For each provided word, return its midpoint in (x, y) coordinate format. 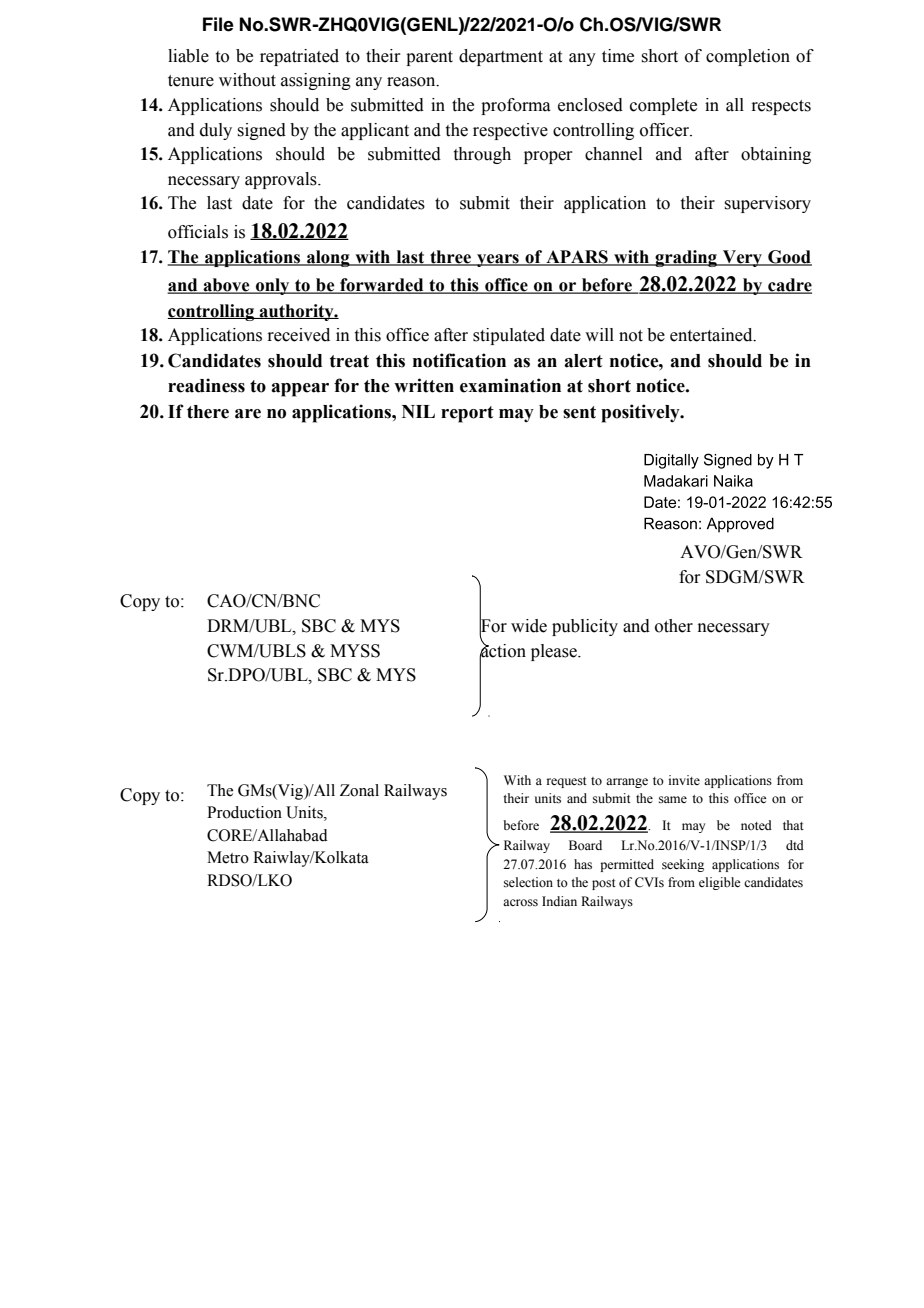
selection (528, 882)
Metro (228, 857)
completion (748, 57)
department (501, 57)
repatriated (299, 57)
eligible (720, 883)
